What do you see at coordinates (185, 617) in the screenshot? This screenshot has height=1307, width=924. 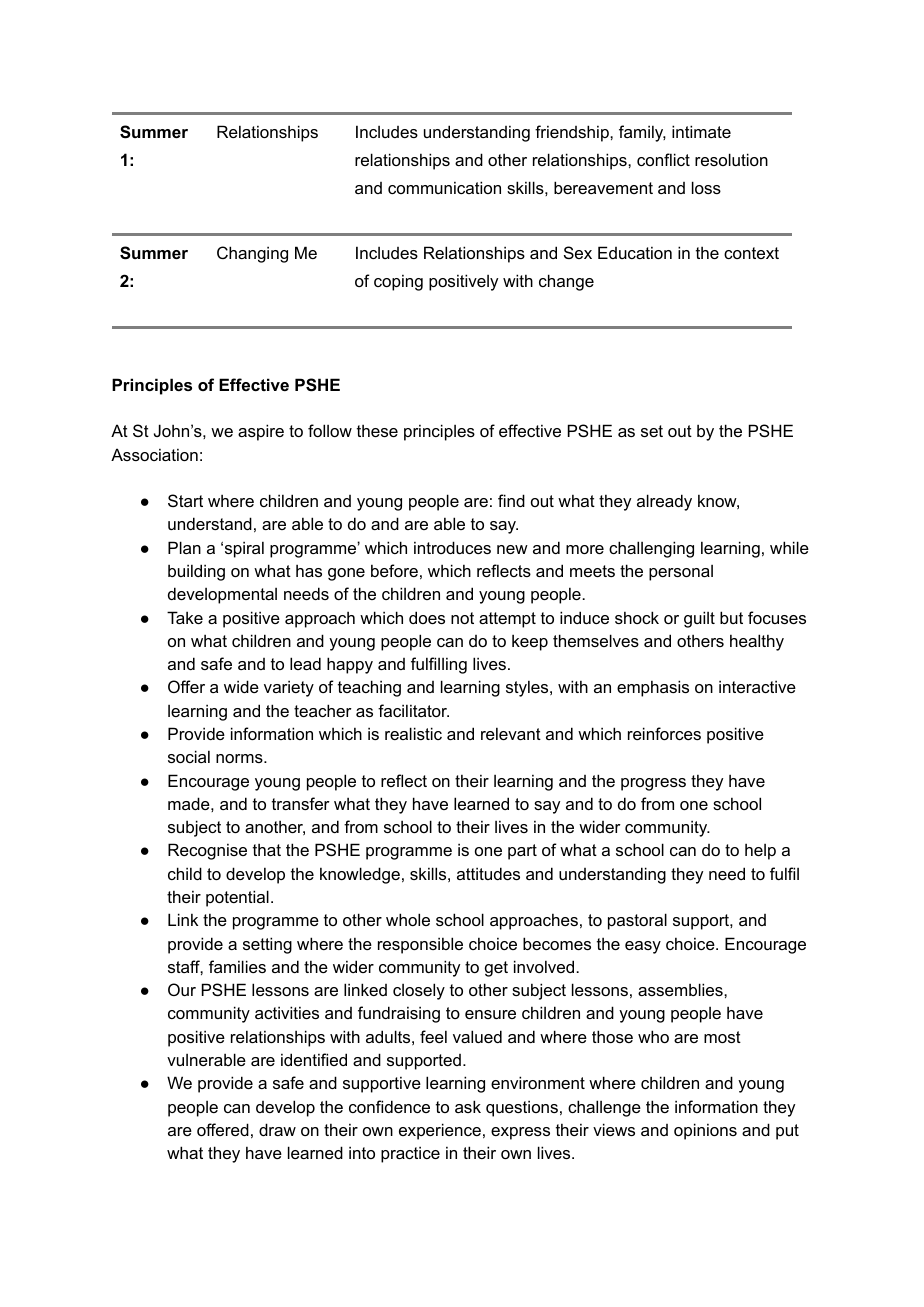 I see `Take` at bounding box center [185, 617].
